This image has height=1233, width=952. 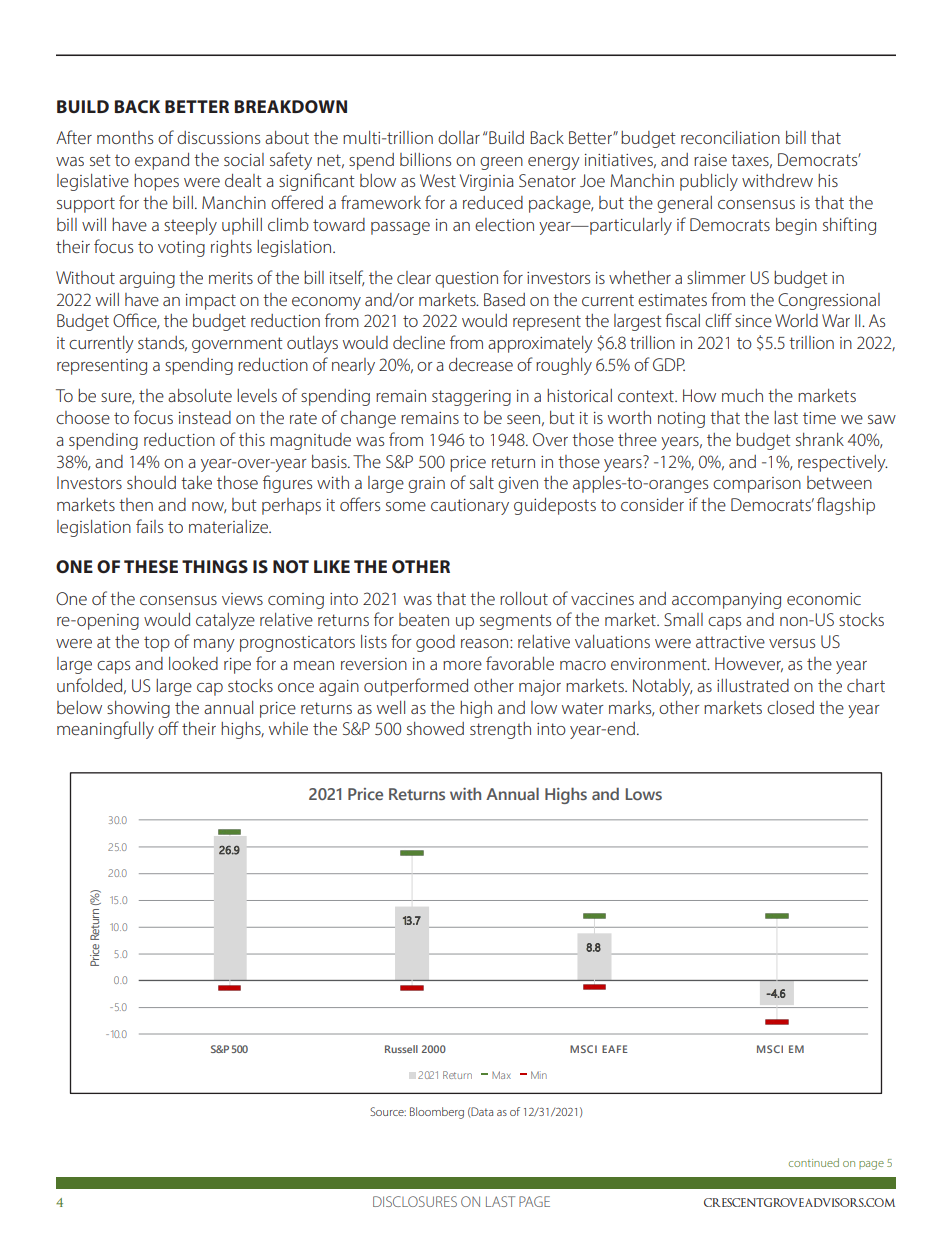 I want to click on expand, so click(x=162, y=161).
